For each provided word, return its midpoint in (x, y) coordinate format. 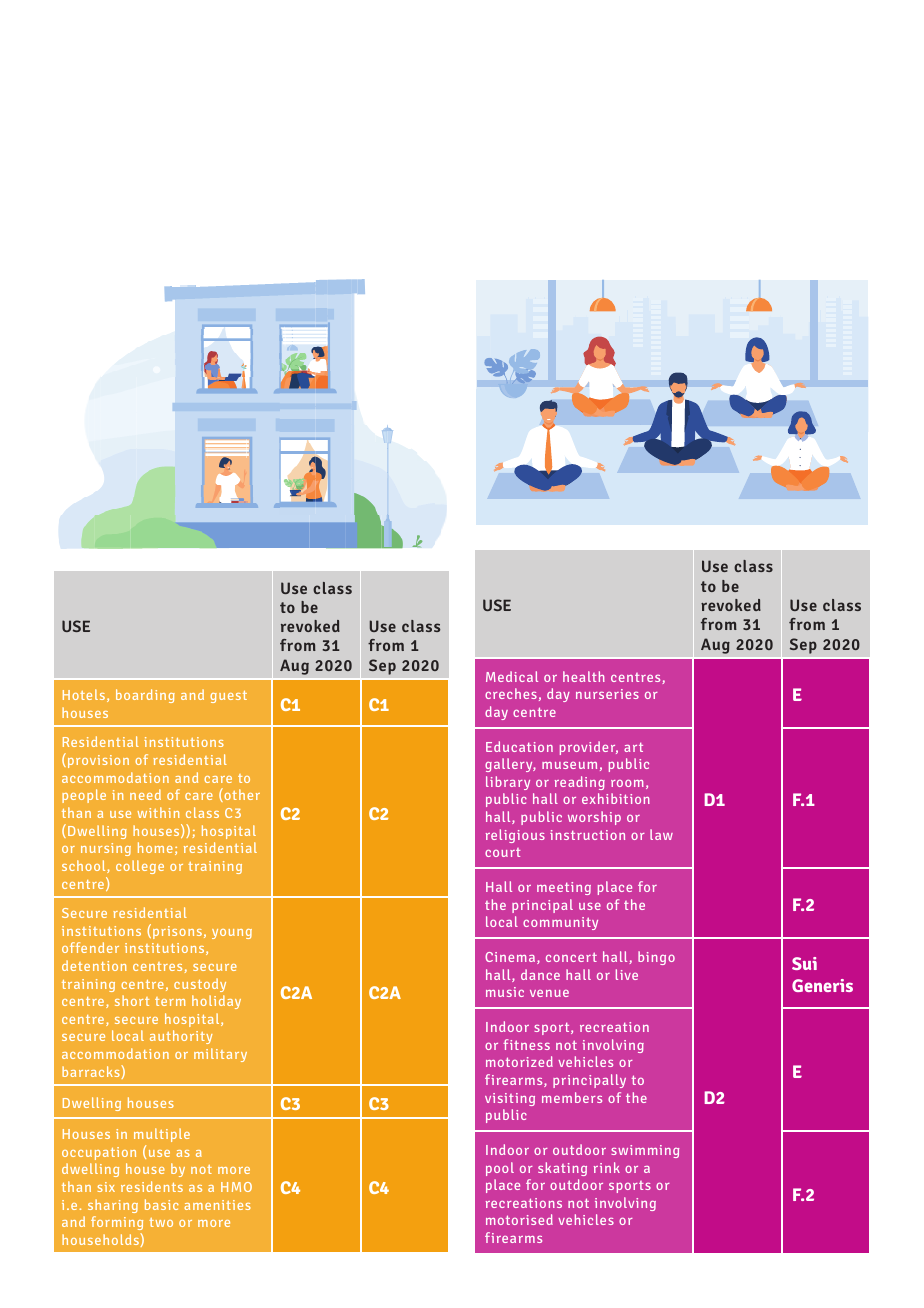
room (627, 783)
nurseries (607, 694)
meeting (564, 888)
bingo (656, 958)
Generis (822, 985)
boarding (145, 696)
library (508, 783)
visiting (510, 1099)
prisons (177, 932)
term (170, 1001)
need (145, 794)
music (505, 992)
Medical (512, 676)
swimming (645, 1151)
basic (162, 1204)
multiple (162, 1135)
